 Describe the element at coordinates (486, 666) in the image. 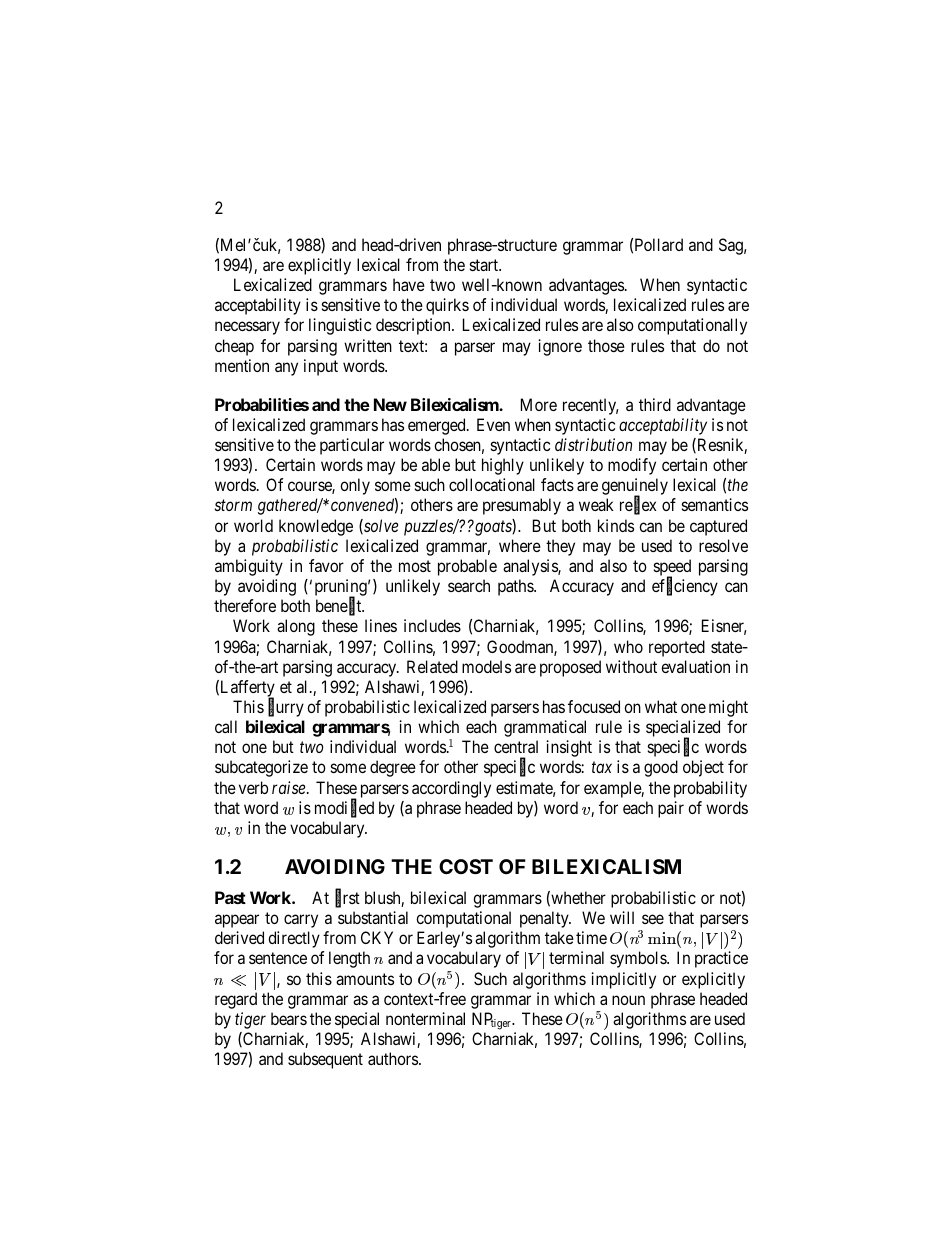

I see `models` at that location.
